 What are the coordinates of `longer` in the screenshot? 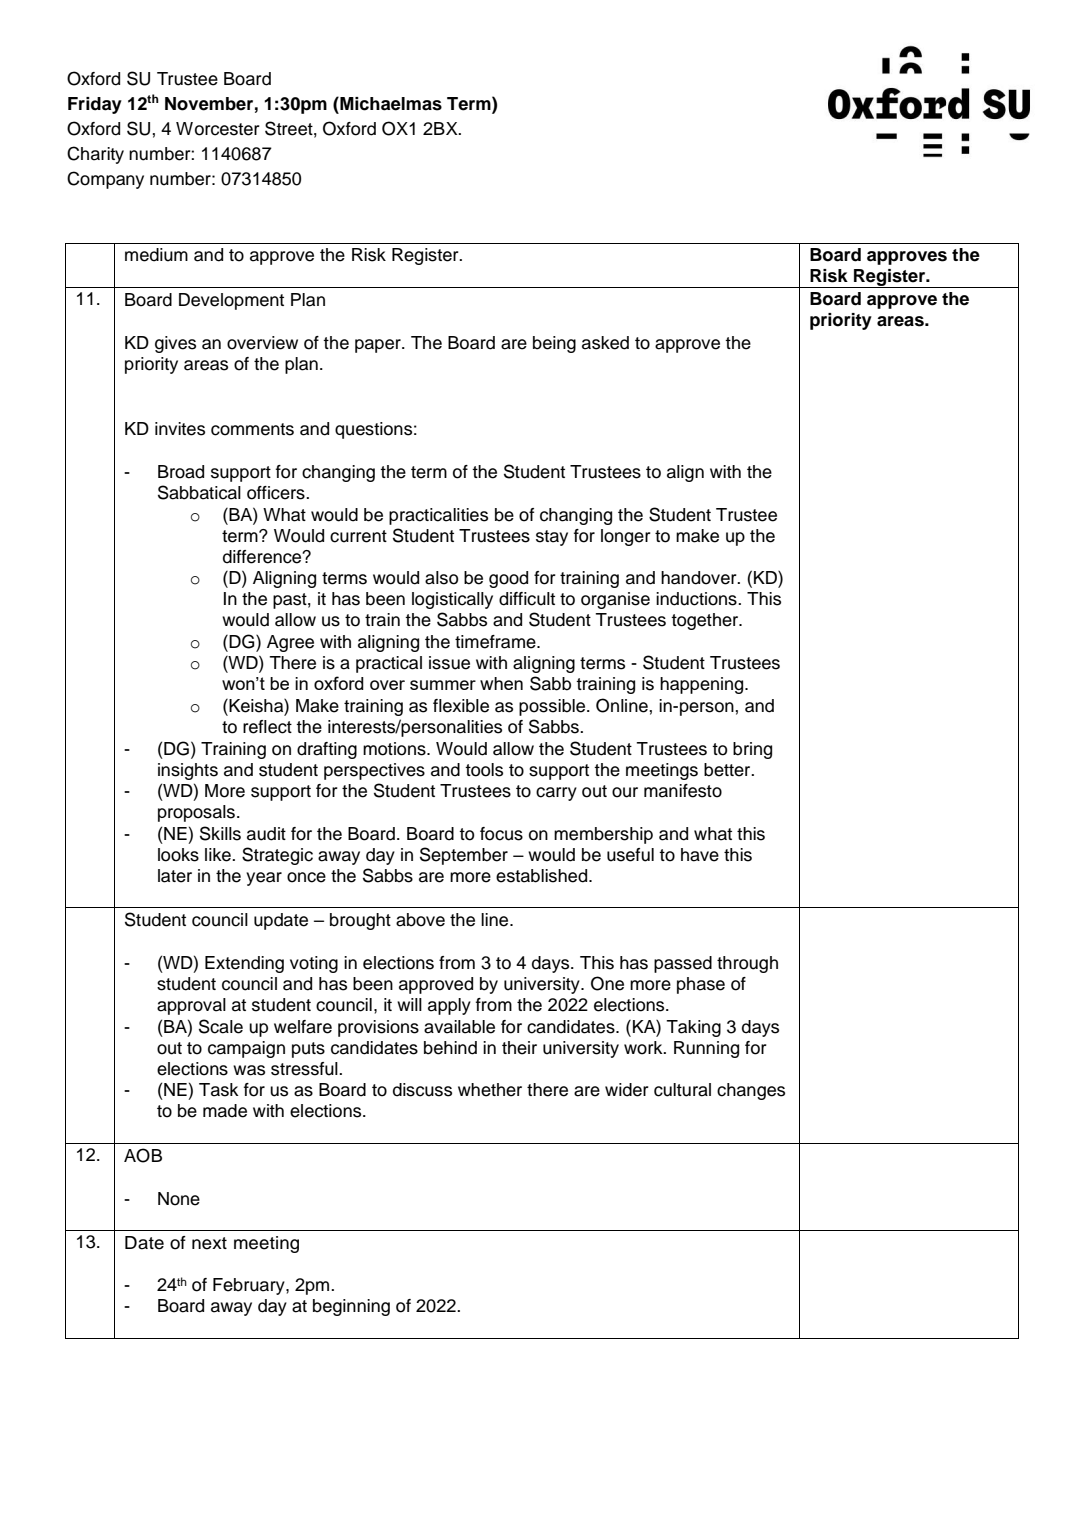 It's located at (626, 537).
